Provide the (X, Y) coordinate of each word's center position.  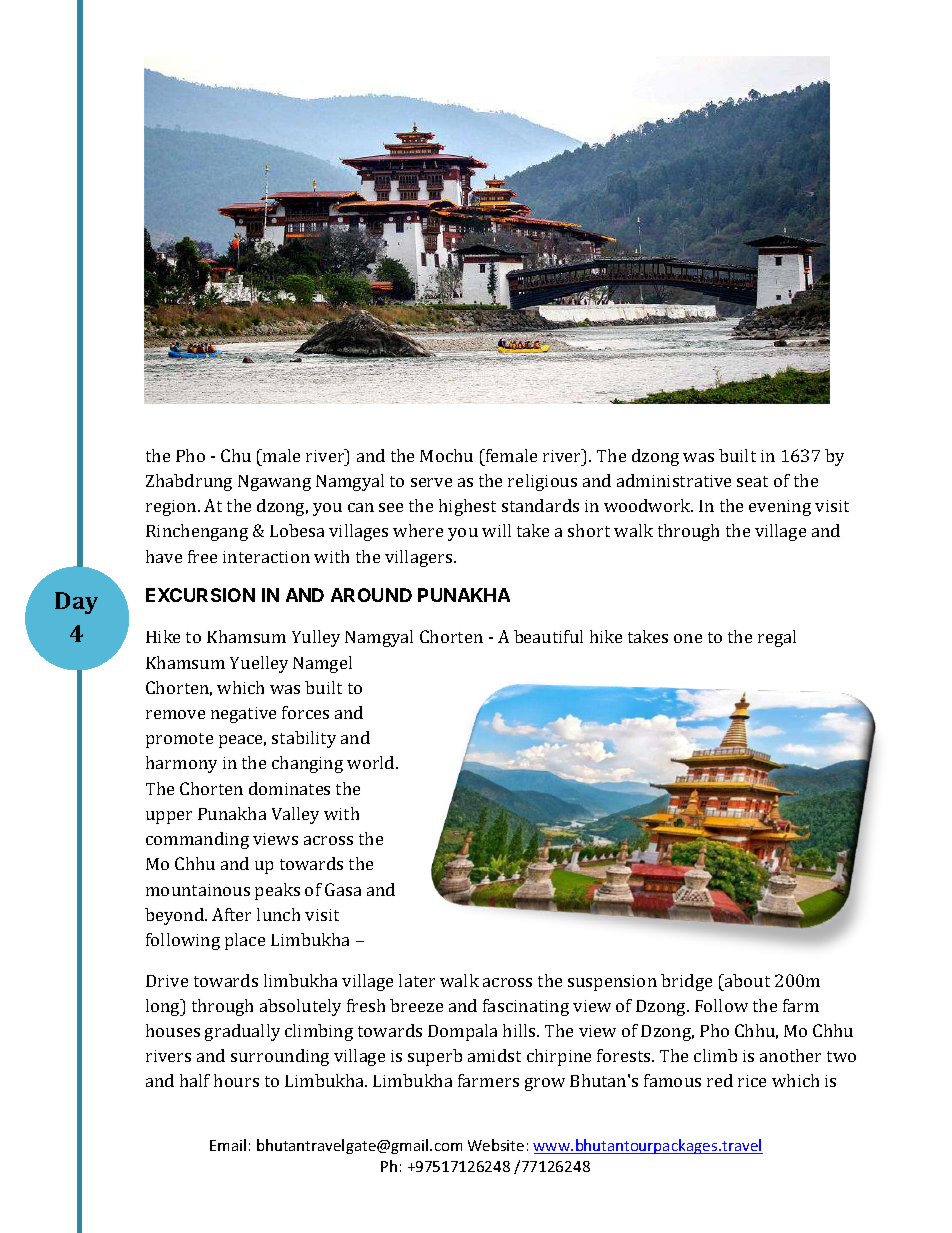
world (372, 762)
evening (780, 508)
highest (467, 507)
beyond (175, 916)
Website (496, 1145)
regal (777, 638)
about (746, 980)
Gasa (343, 889)
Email (228, 1145)
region (172, 508)
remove (175, 714)
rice (752, 1081)
